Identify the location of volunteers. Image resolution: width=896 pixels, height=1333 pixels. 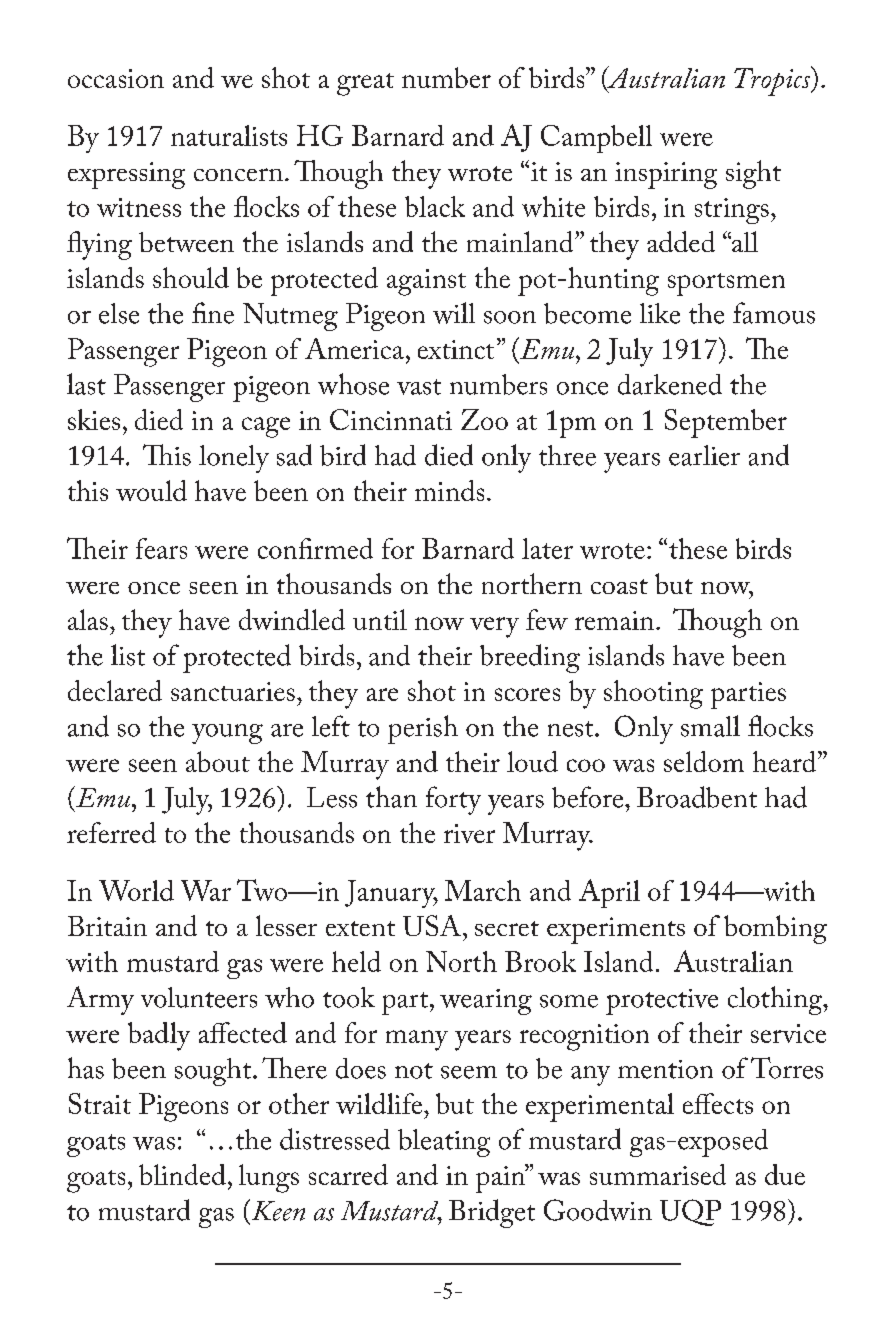
(199, 997).
